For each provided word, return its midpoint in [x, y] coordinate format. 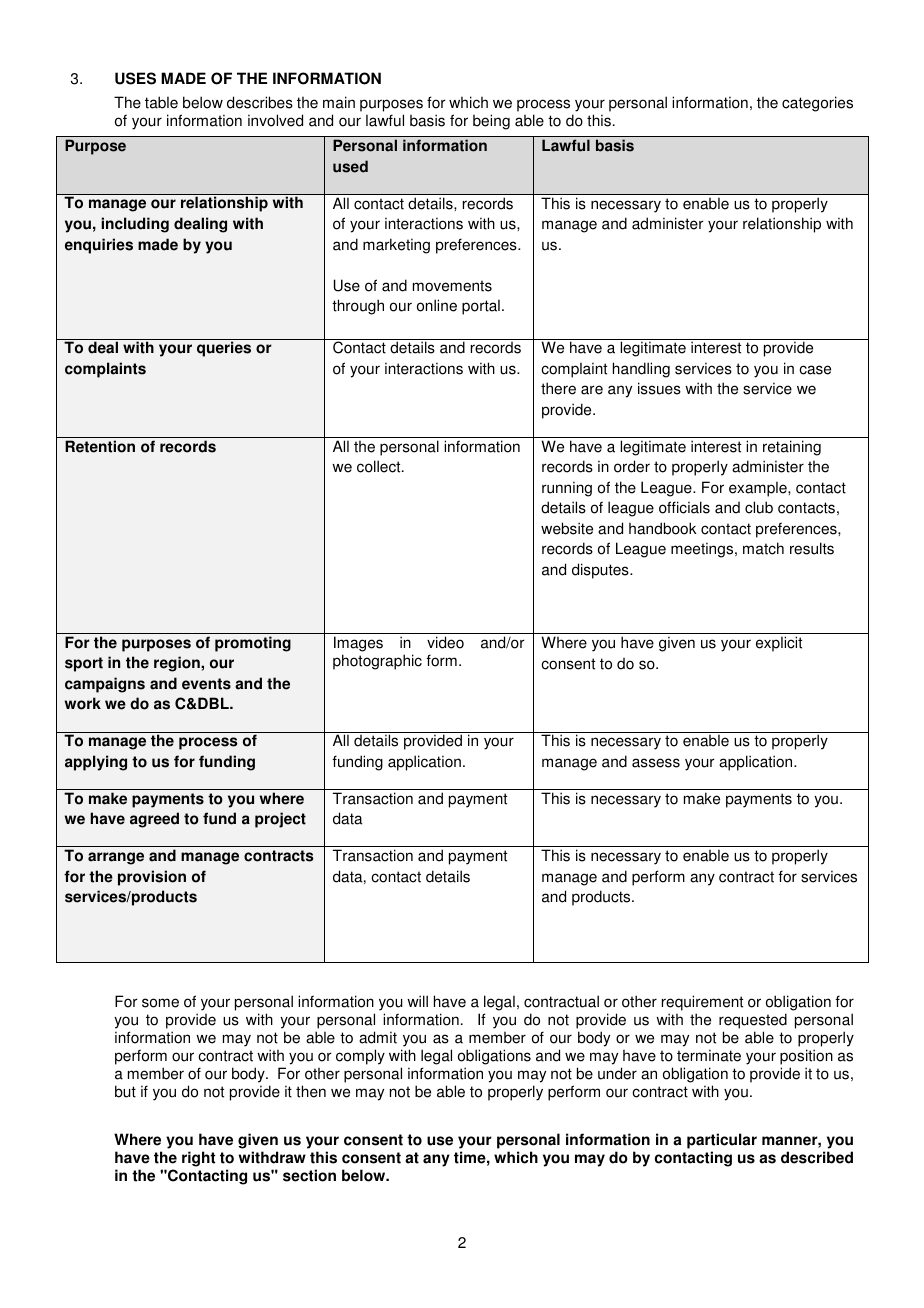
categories [817, 104]
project [280, 820]
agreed [154, 820]
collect [380, 466]
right [198, 1159]
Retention [100, 446]
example [759, 489]
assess [656, 763]
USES [135, 78]
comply [360, 1057]
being [491, 122]
